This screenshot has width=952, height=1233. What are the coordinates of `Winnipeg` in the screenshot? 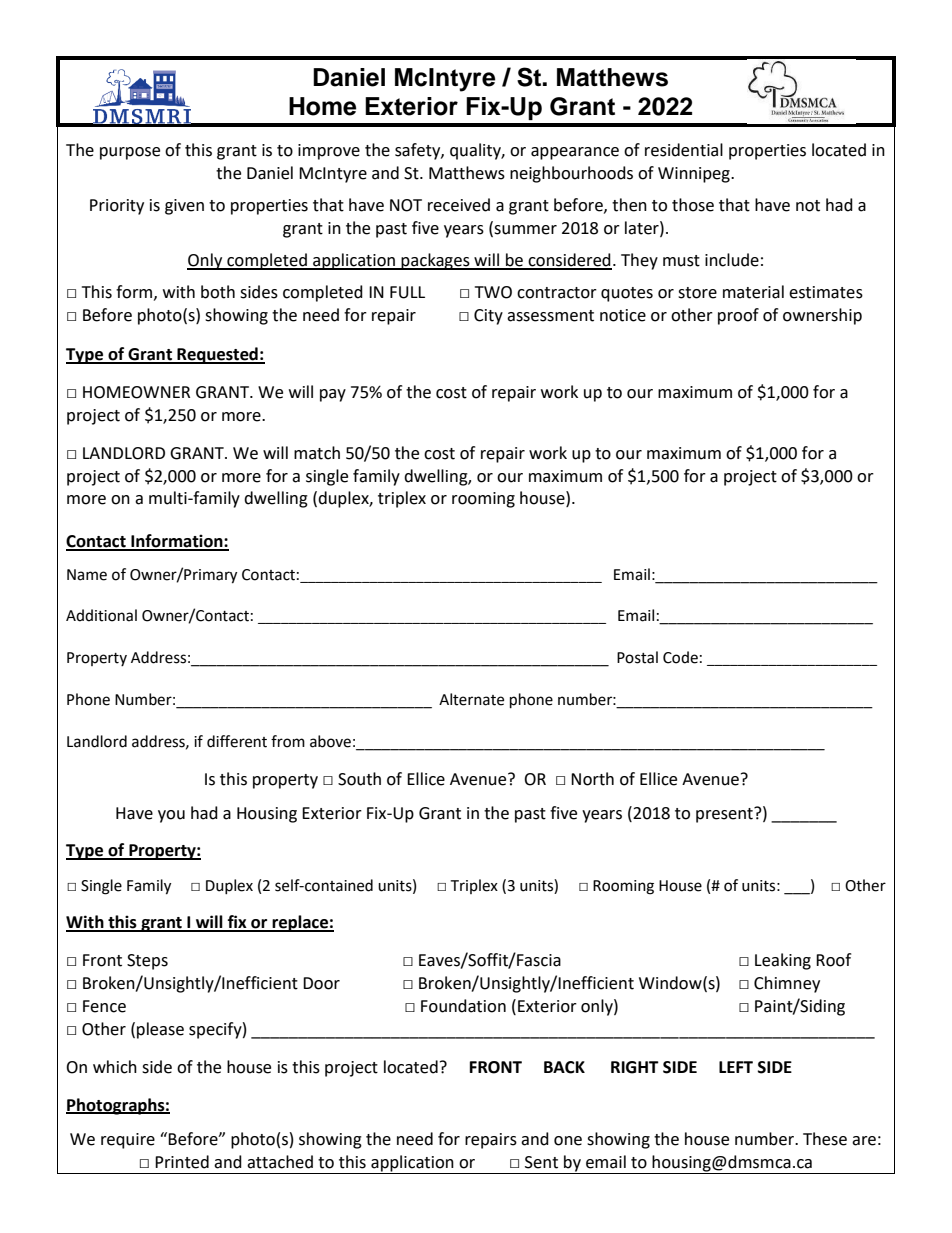 It's located at (695, 175).
